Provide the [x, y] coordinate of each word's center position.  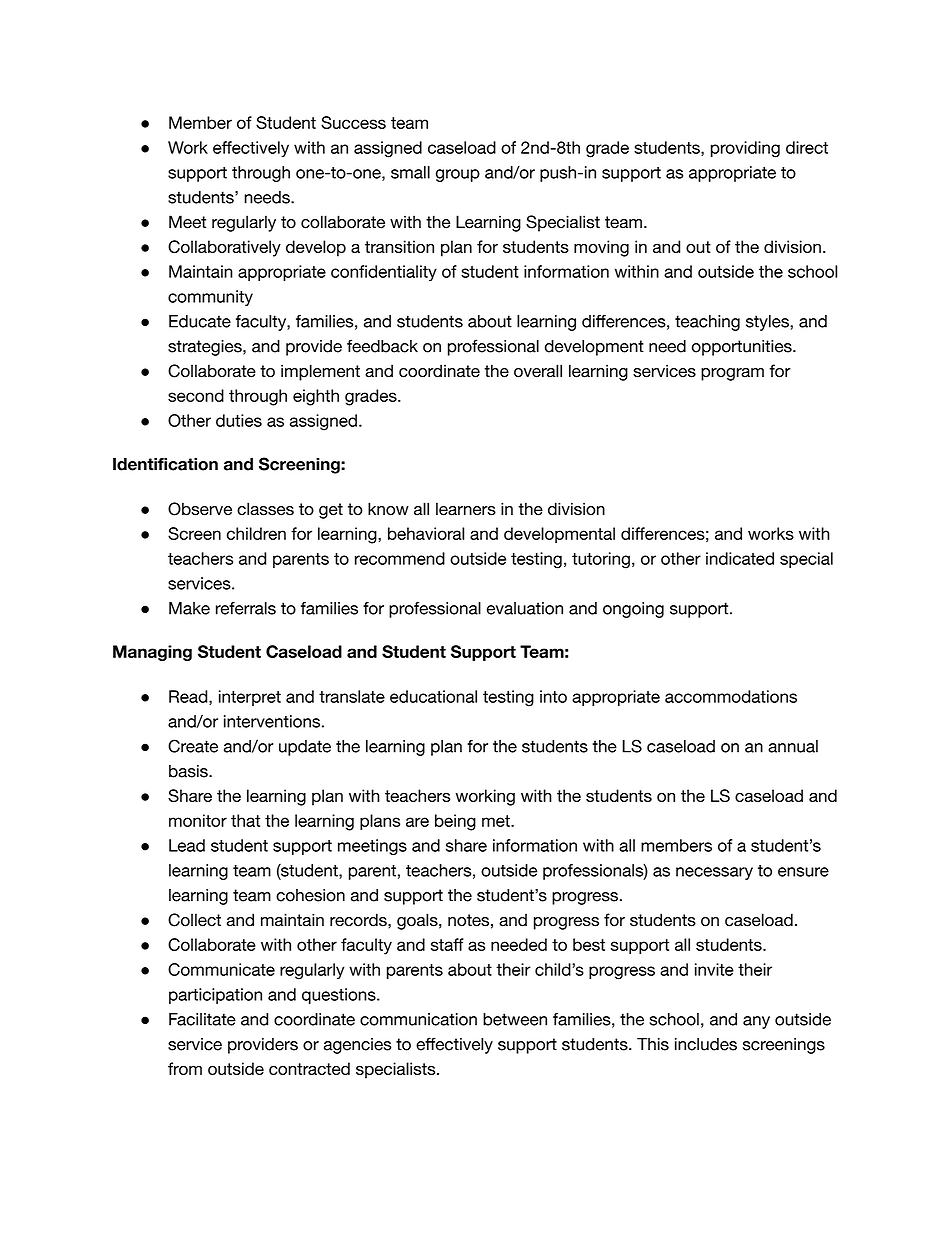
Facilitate [202, 1019]
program [732, 374]
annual [793, 746]
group [458, 175]
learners [466, 509]
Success [353, 122]
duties [239, 420]
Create [193, 746]
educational [433, 696]
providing [745, 149]
